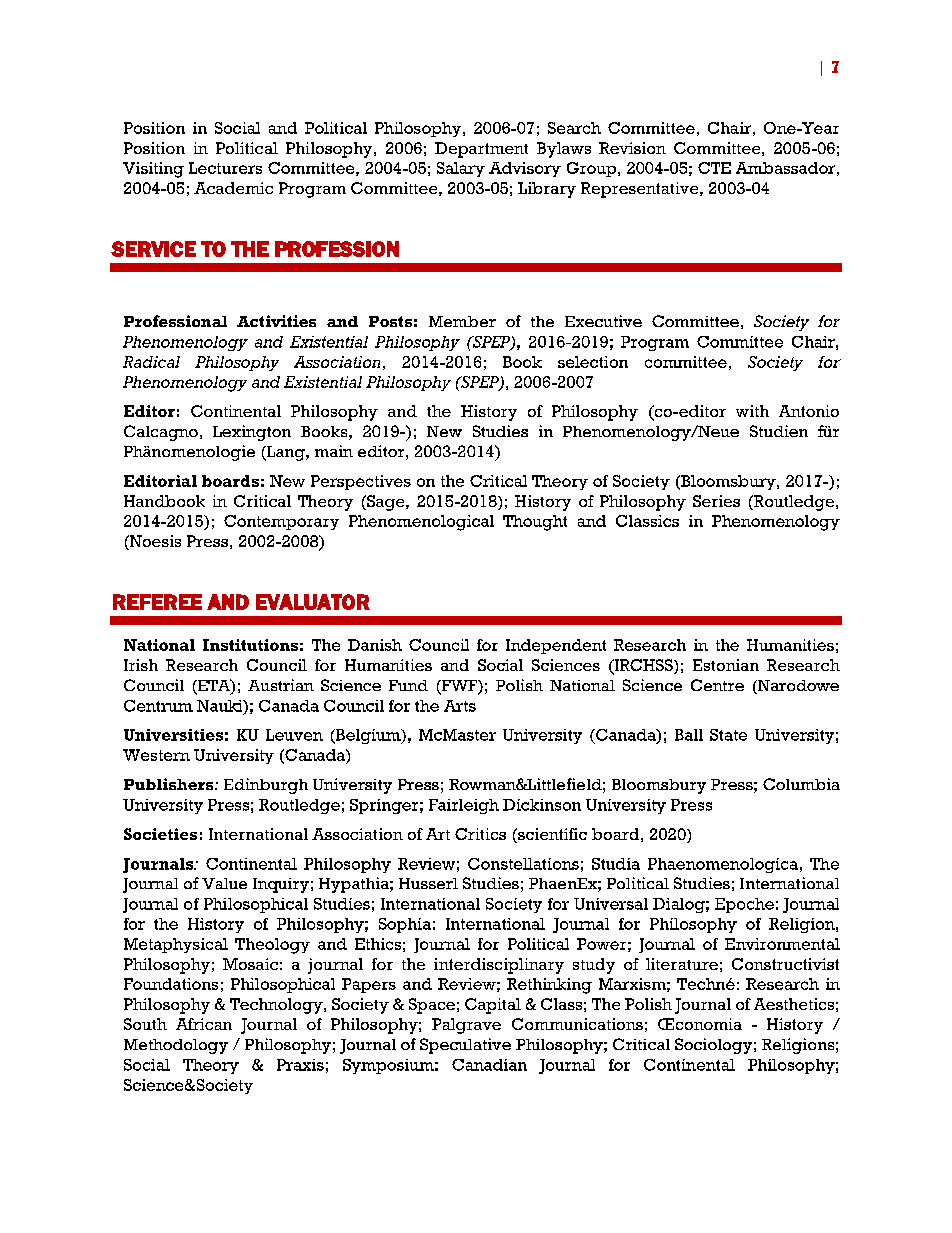 The image size is (952, 1233). What do you see at coordinates (714, 168) in the screenshot?
I see `CTE` at bounding box center [714, 168].
